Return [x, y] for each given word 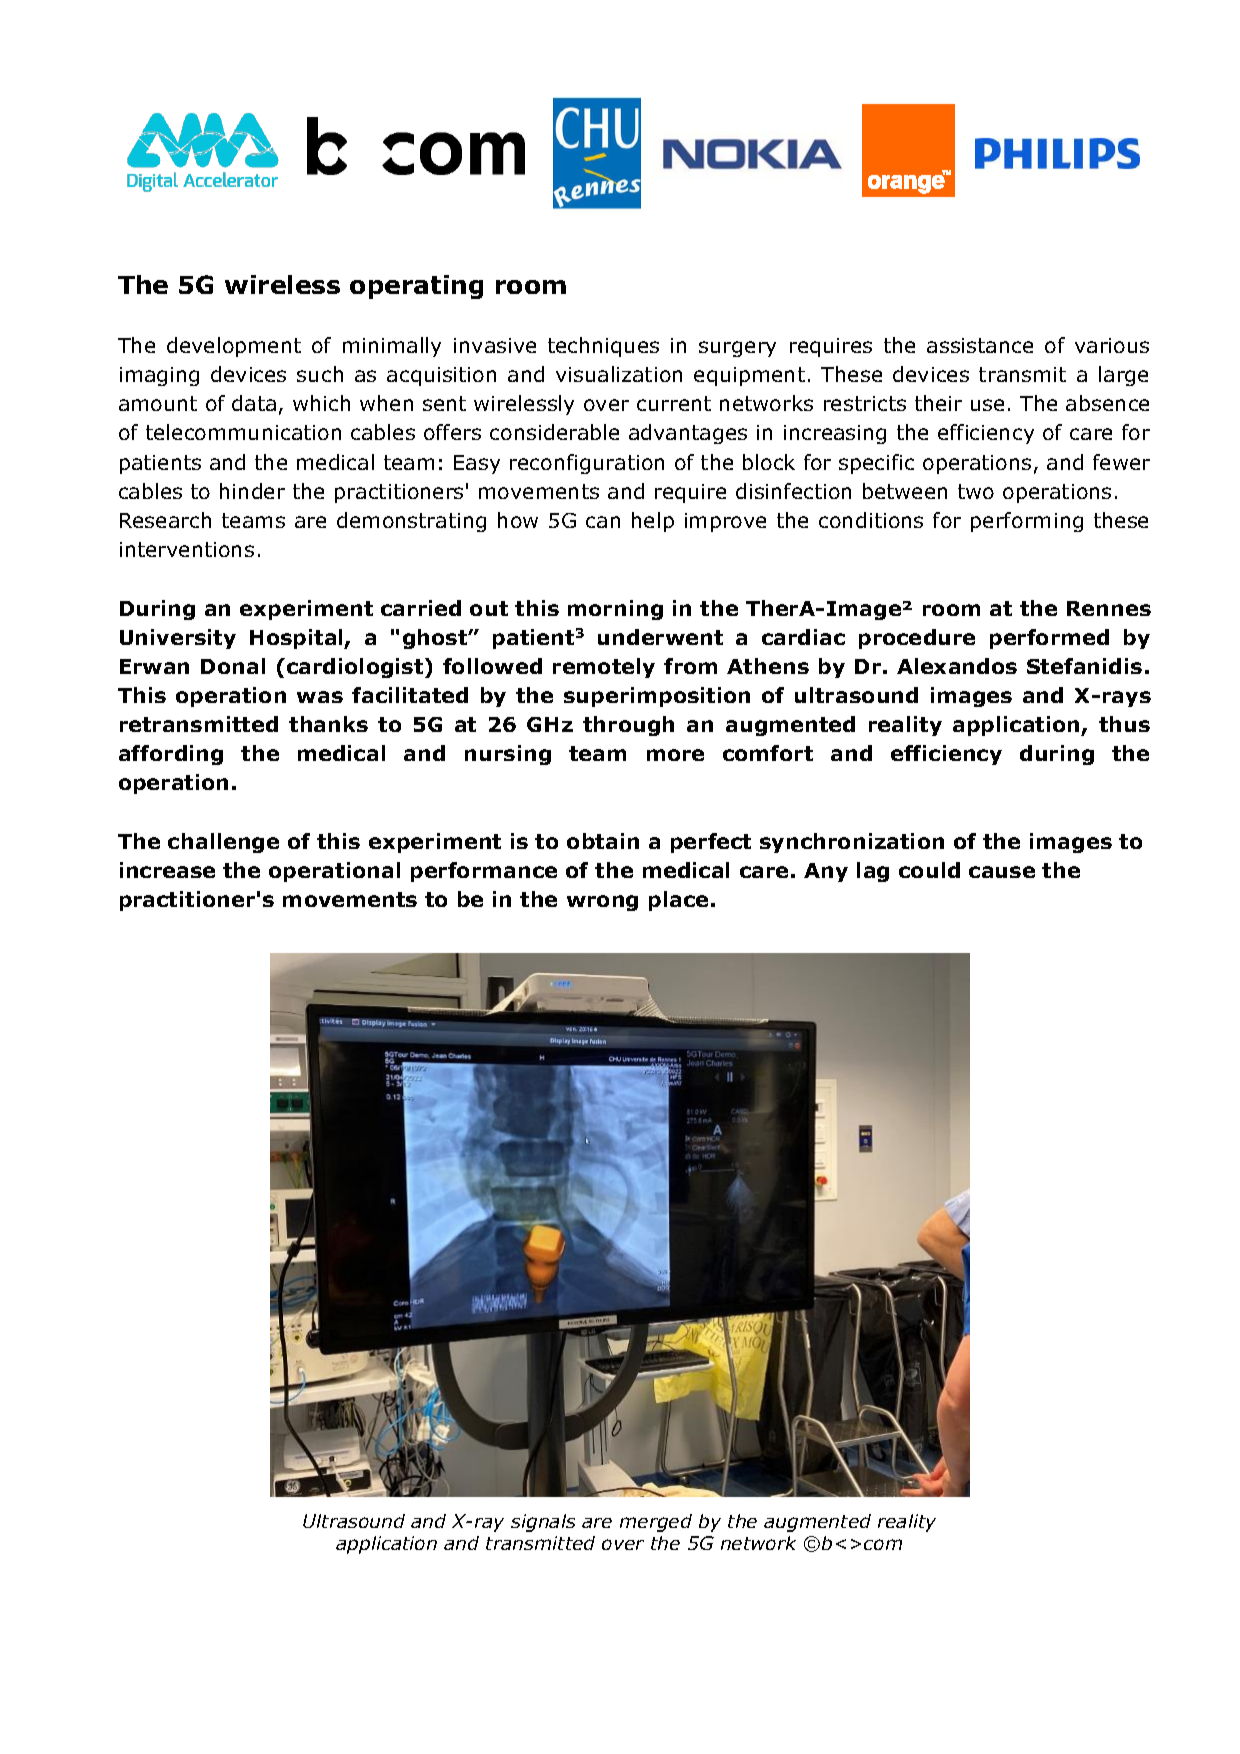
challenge [223, 843]
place [678, 901]
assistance [980, 345]
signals [543, 1523]
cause [1002, 872]
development [234, 347]
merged [656, 1523]
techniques [603, 347]
